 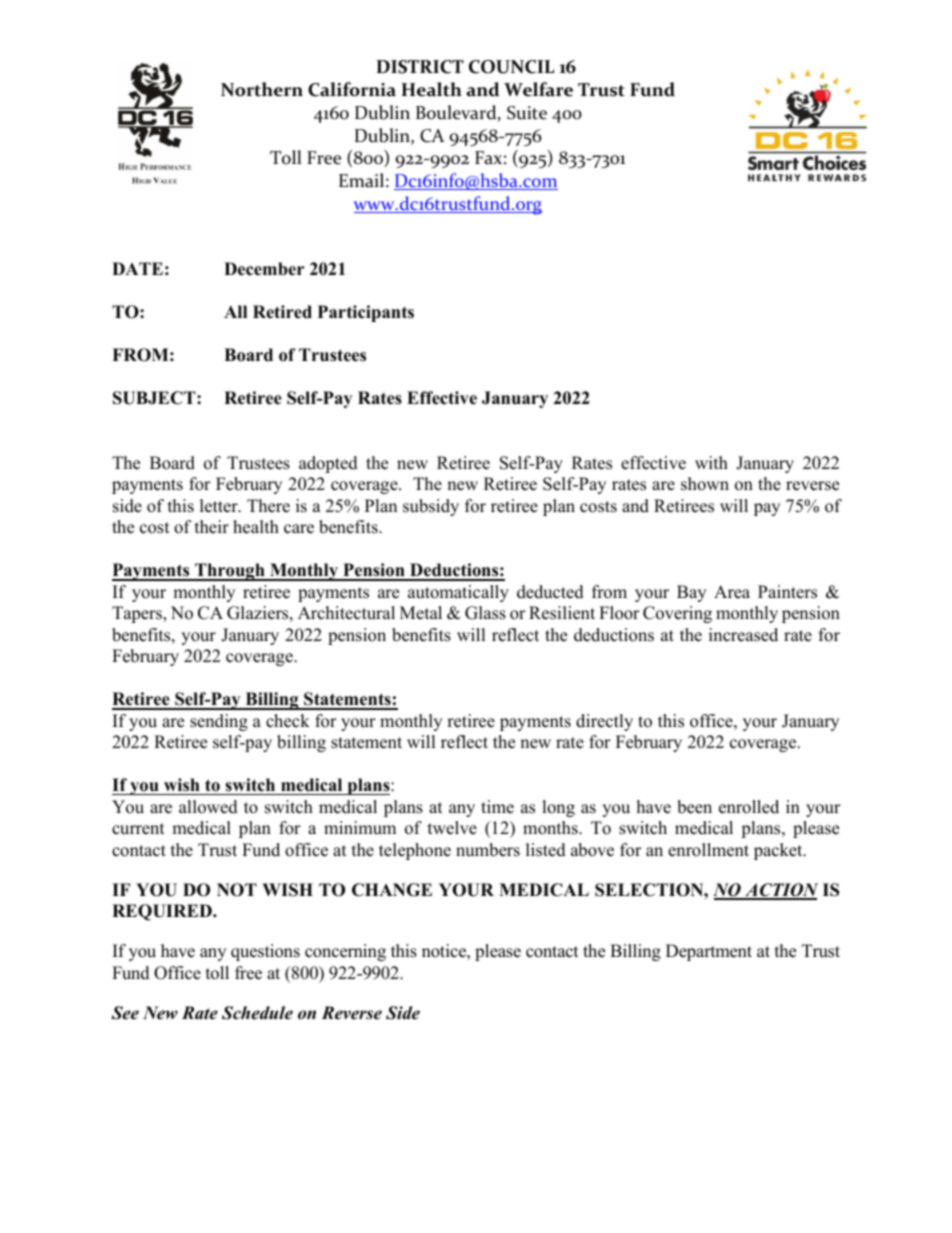 I want to click on Northern, so click(x=262, y=89).
